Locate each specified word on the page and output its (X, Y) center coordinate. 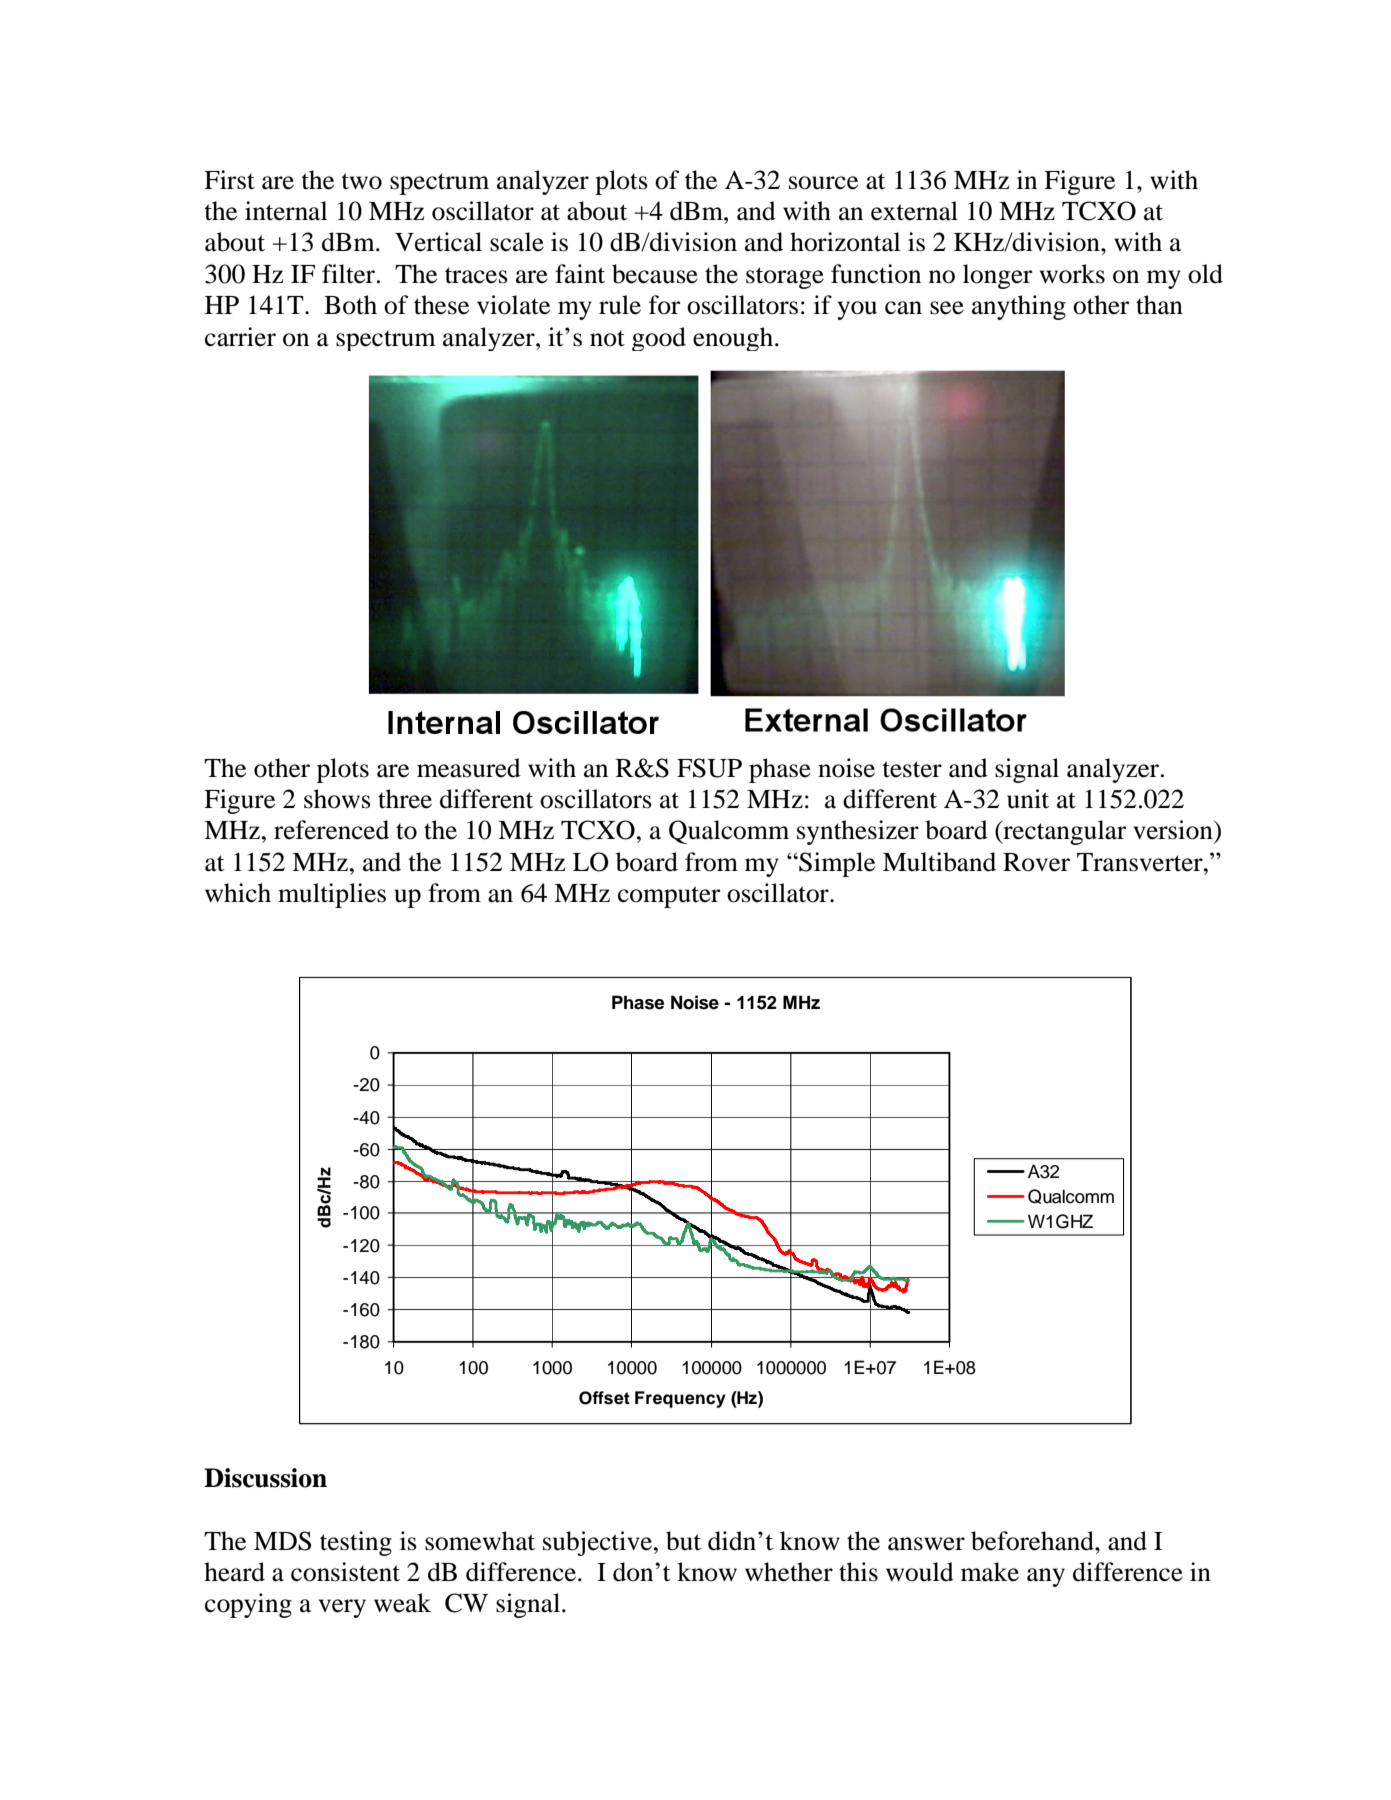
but (683, 1541)
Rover (1036, 862)
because (655, 274)
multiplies (332, 895)
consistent (345, 1572)
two (361, 181)
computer (669, 897)
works (1072, 274)
